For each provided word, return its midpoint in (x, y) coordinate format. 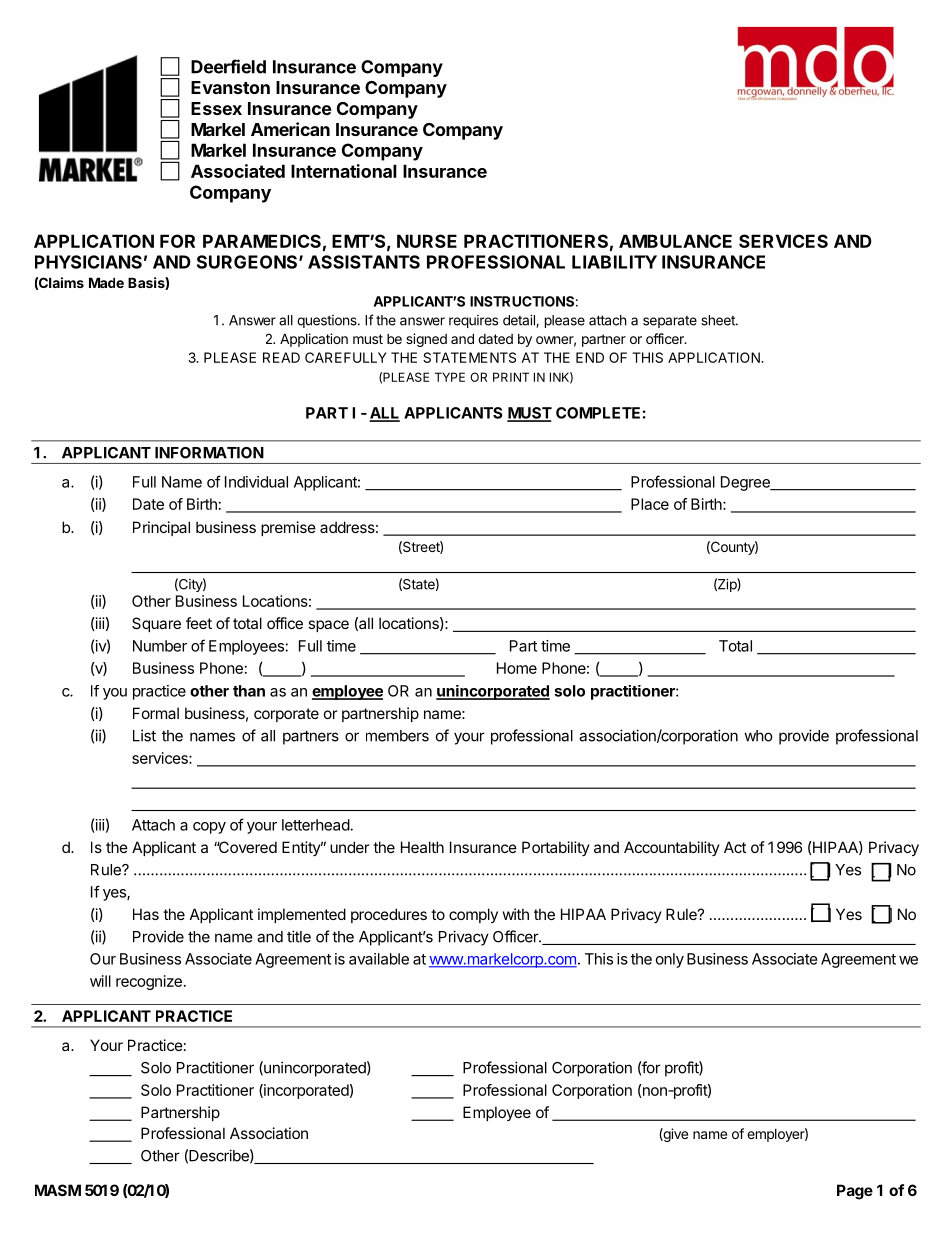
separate (670, 322)
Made (106, 282)
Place (650, 504)
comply (473, 915)
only (670, 960)
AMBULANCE (675, 241)
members (397, 736)
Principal (161, 528)
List (144, 735)
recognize (149, 982)
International (344, 171)
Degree (746, 483)
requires (473, 321)
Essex (216, 108)
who (758, 736)
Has (146, 914)
